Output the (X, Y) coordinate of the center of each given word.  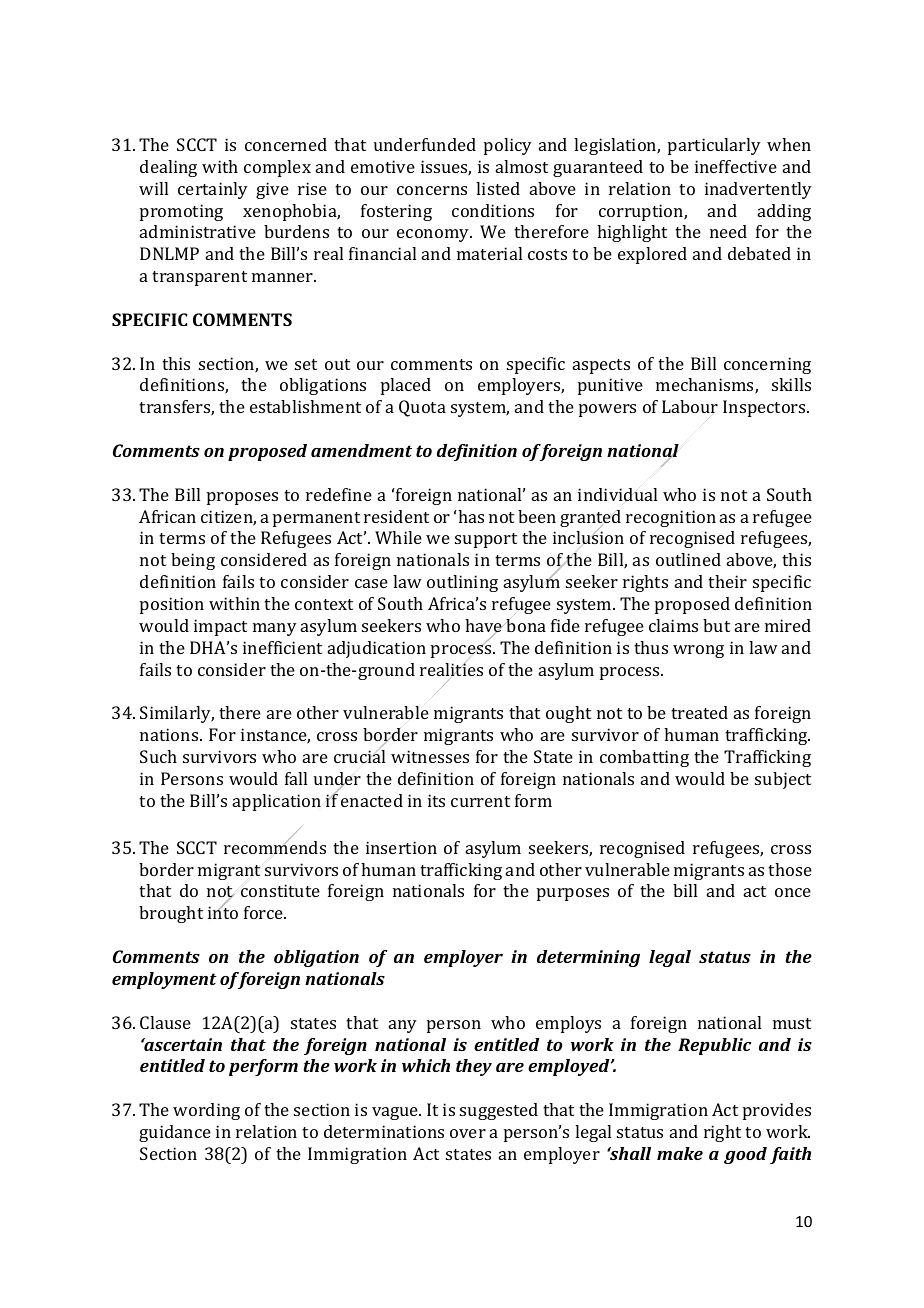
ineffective (736, 166)
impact (220, 627)
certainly (213, 190)
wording (206, 1111)
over (468, 1133)
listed (498, 188)
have (484, 627)
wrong (698, 651)
